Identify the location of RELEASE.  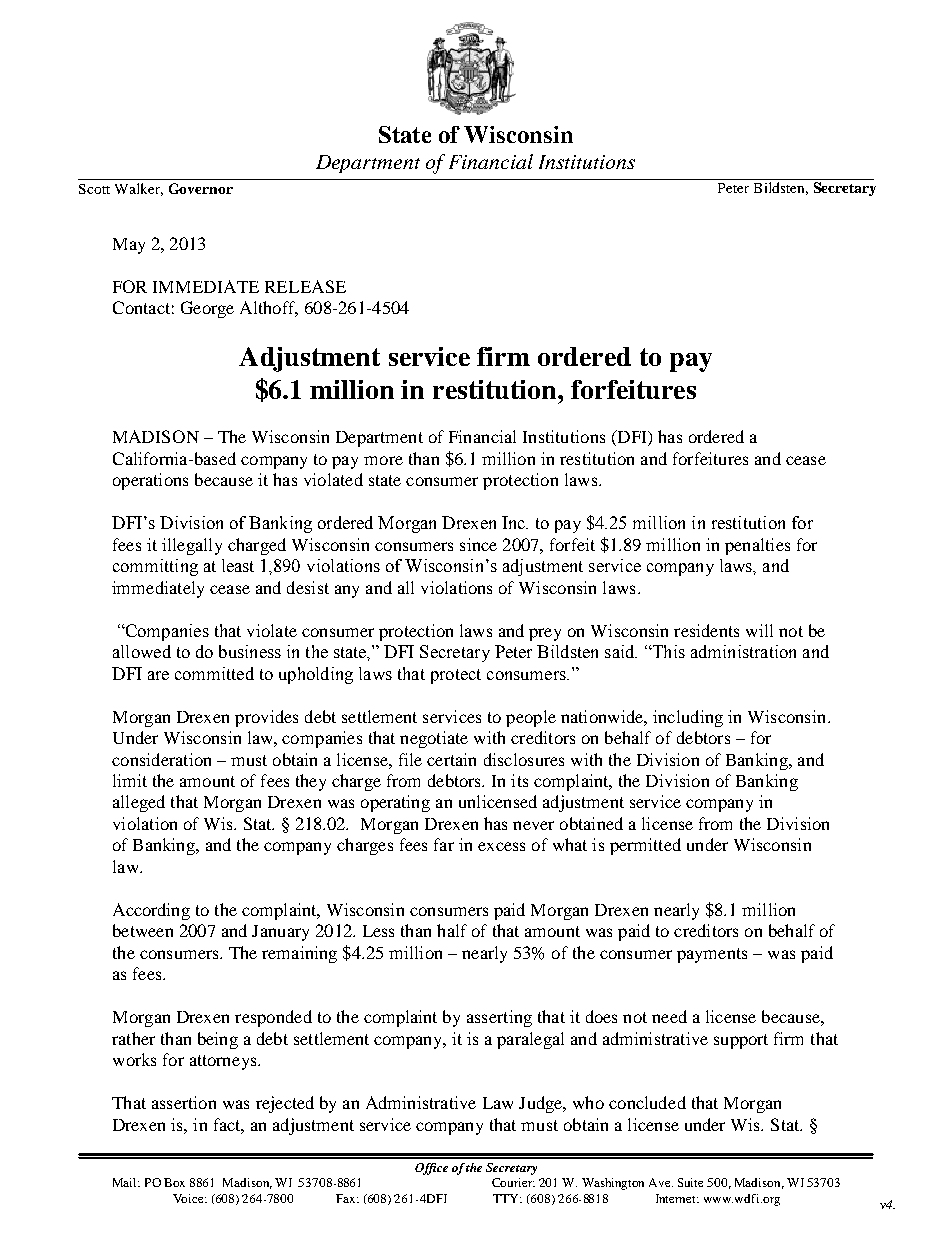
(305, 286).
